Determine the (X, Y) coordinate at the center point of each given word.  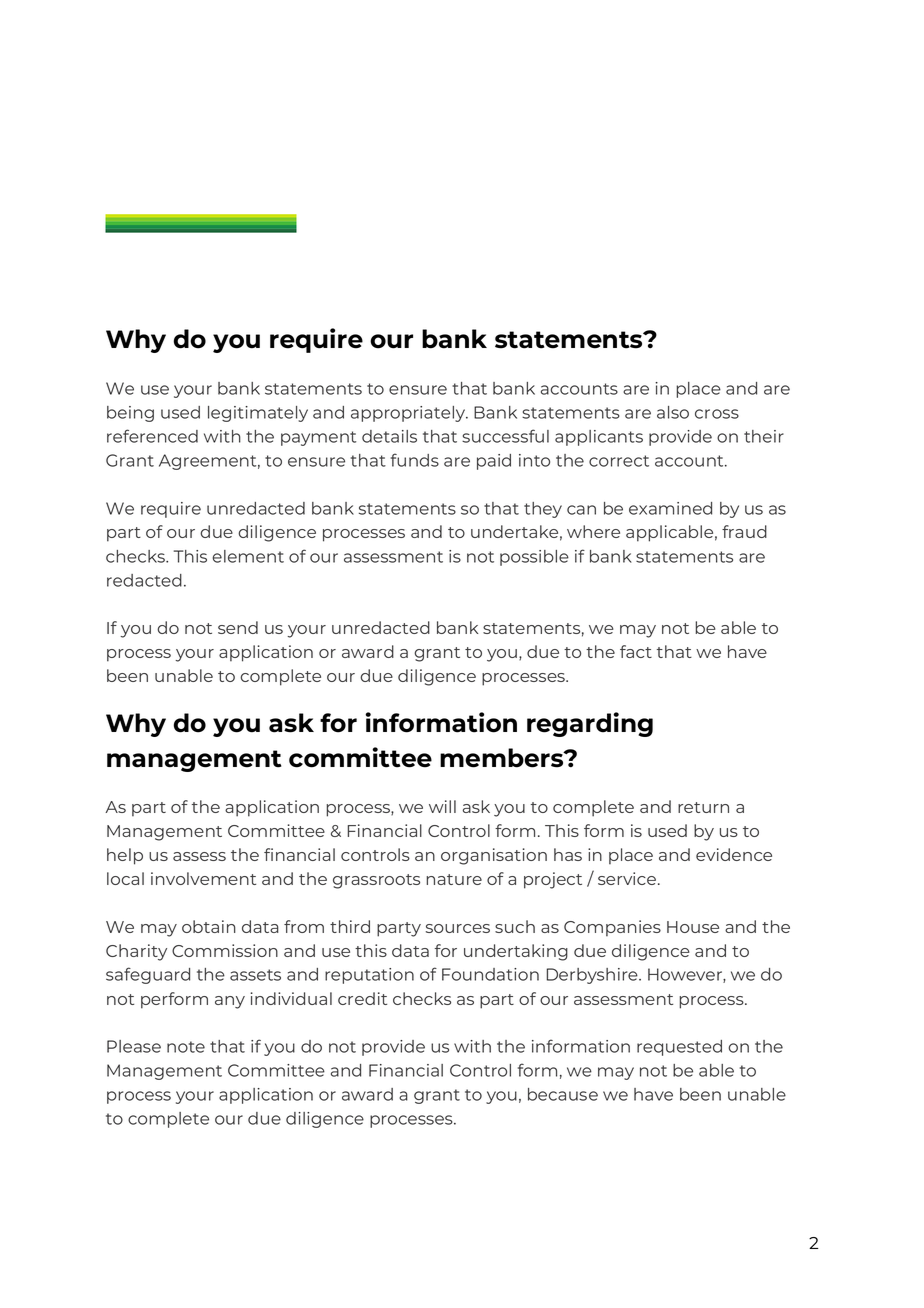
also (673, 412)
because (563, 1094)
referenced (152, 436)
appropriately (409, 414)
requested (679, 1048)
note (186, 1047)
